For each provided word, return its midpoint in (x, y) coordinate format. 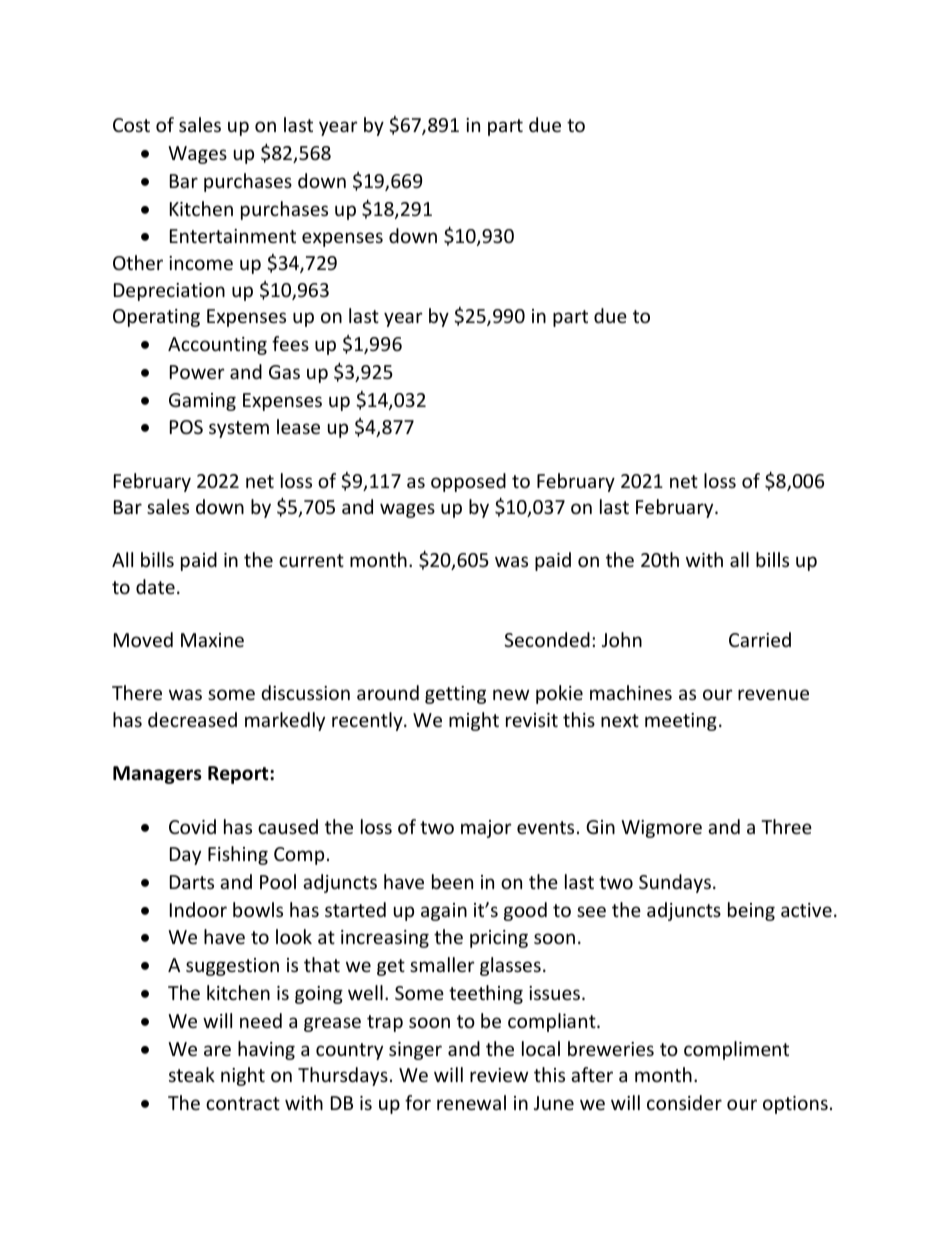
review (499, 1075)
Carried (760, 639)
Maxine (212, 640)
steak (192, 1074)
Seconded (547, 639)
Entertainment (233, 236)
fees (290, 343)
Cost (131, 125)
